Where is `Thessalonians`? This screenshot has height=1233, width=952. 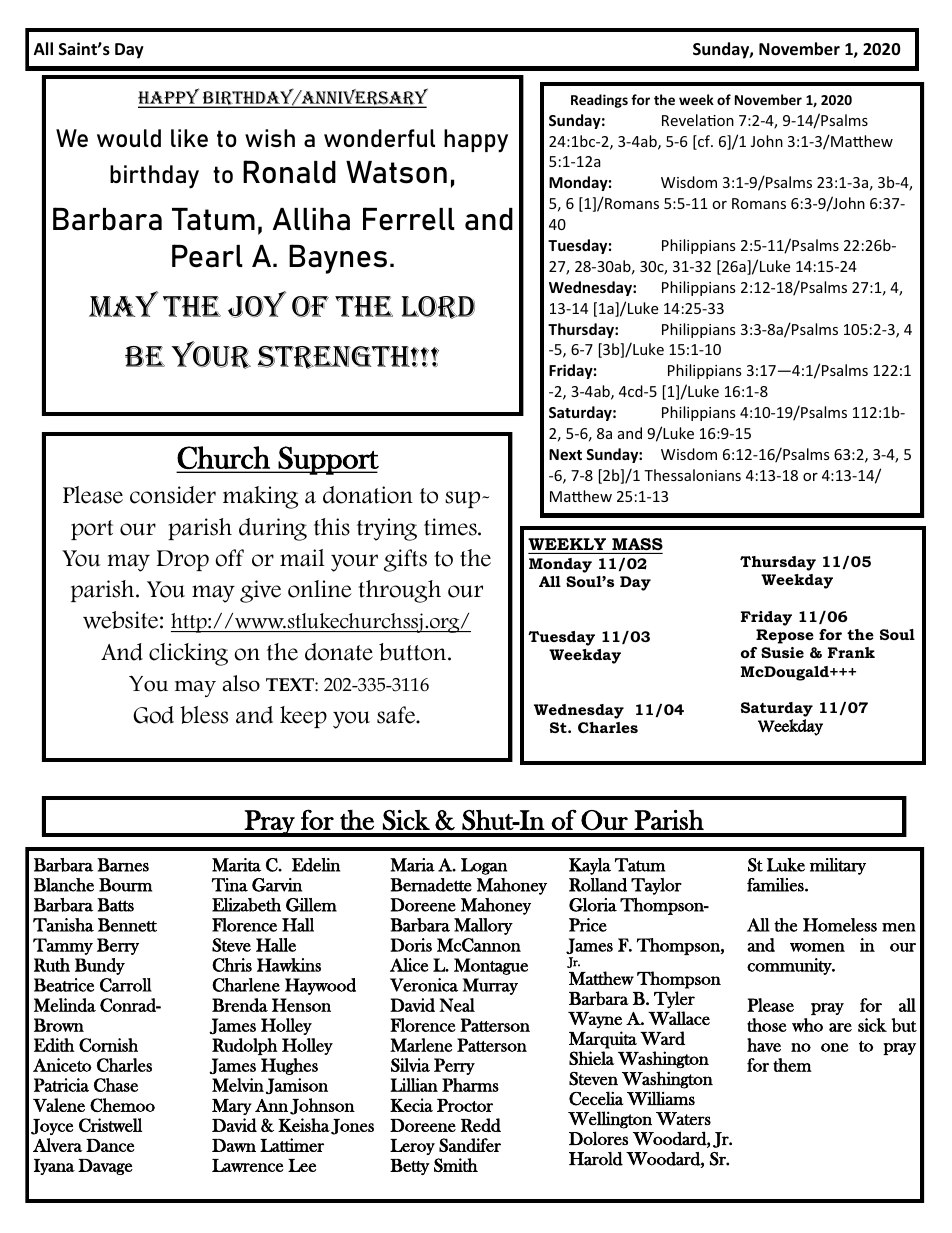
Thessalonians is located at coordinates (692, 475).
